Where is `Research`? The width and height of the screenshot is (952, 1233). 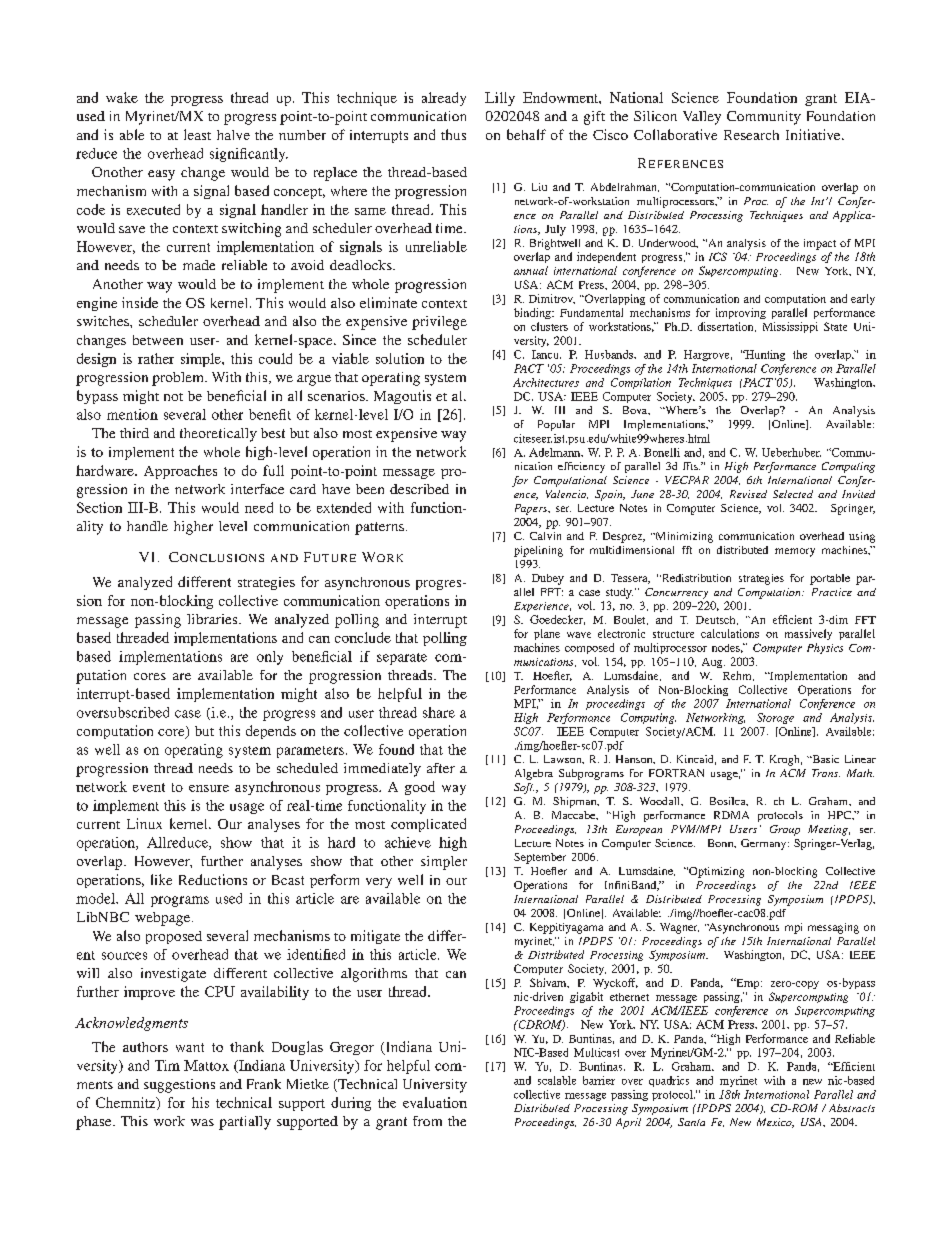
Research is located at coordinates (751, 135).
